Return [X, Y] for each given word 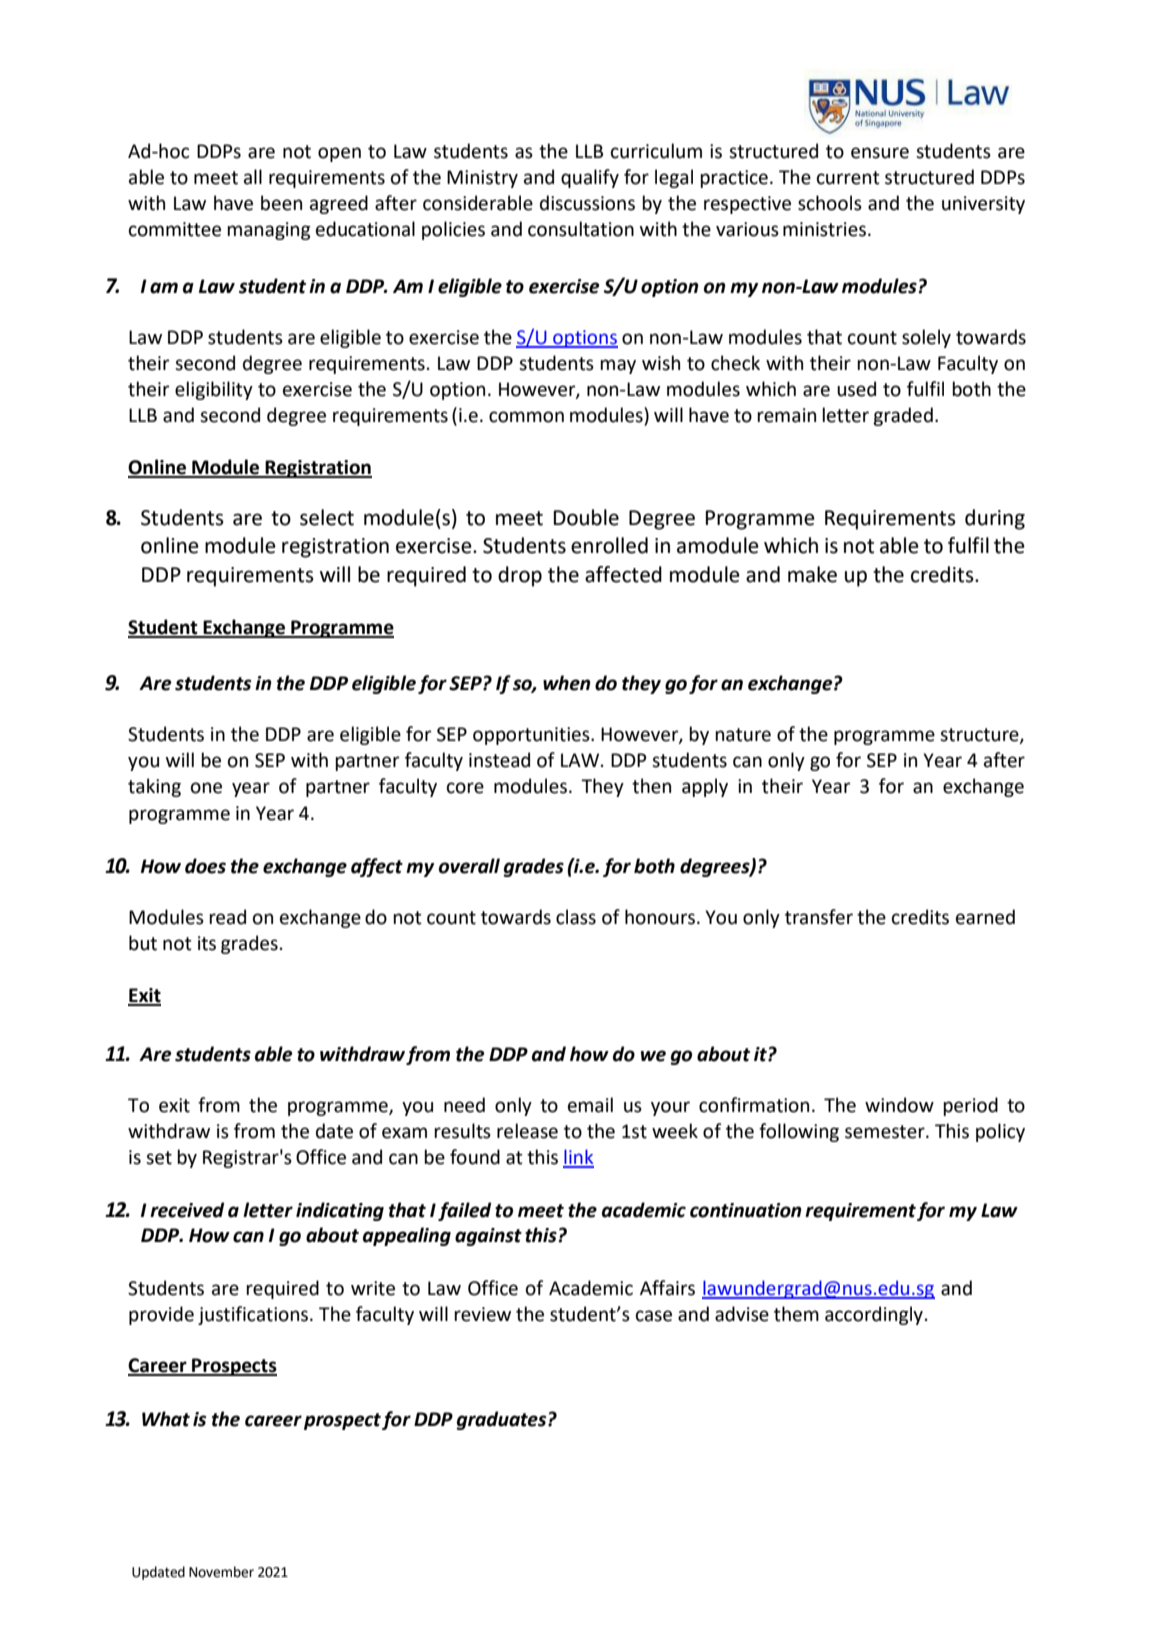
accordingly [874, 1315]
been [281, 203]
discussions [587, 203]
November [221, 1572]
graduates [503, 1420]
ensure [880, 153]
